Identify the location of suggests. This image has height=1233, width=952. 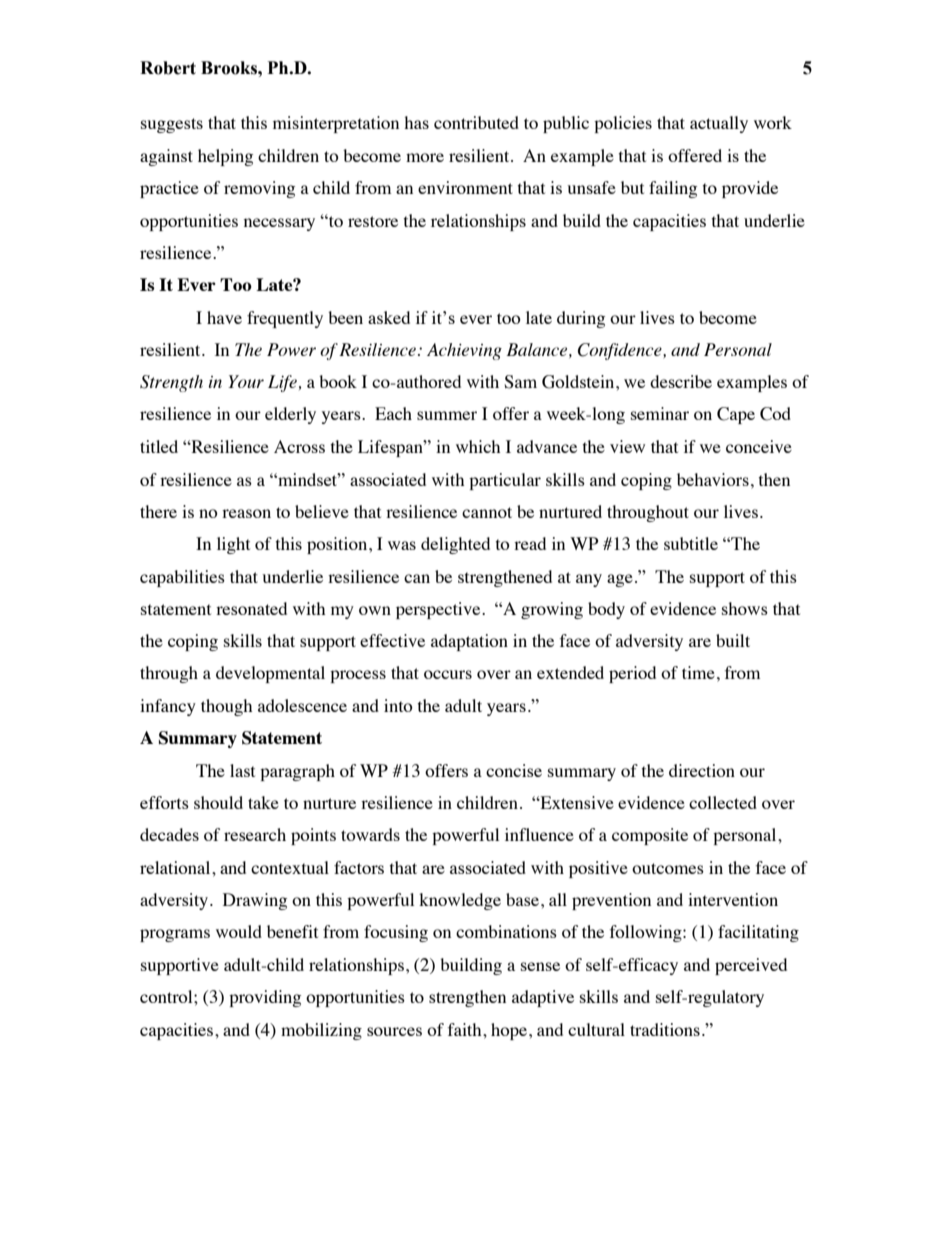
(172, 125).
